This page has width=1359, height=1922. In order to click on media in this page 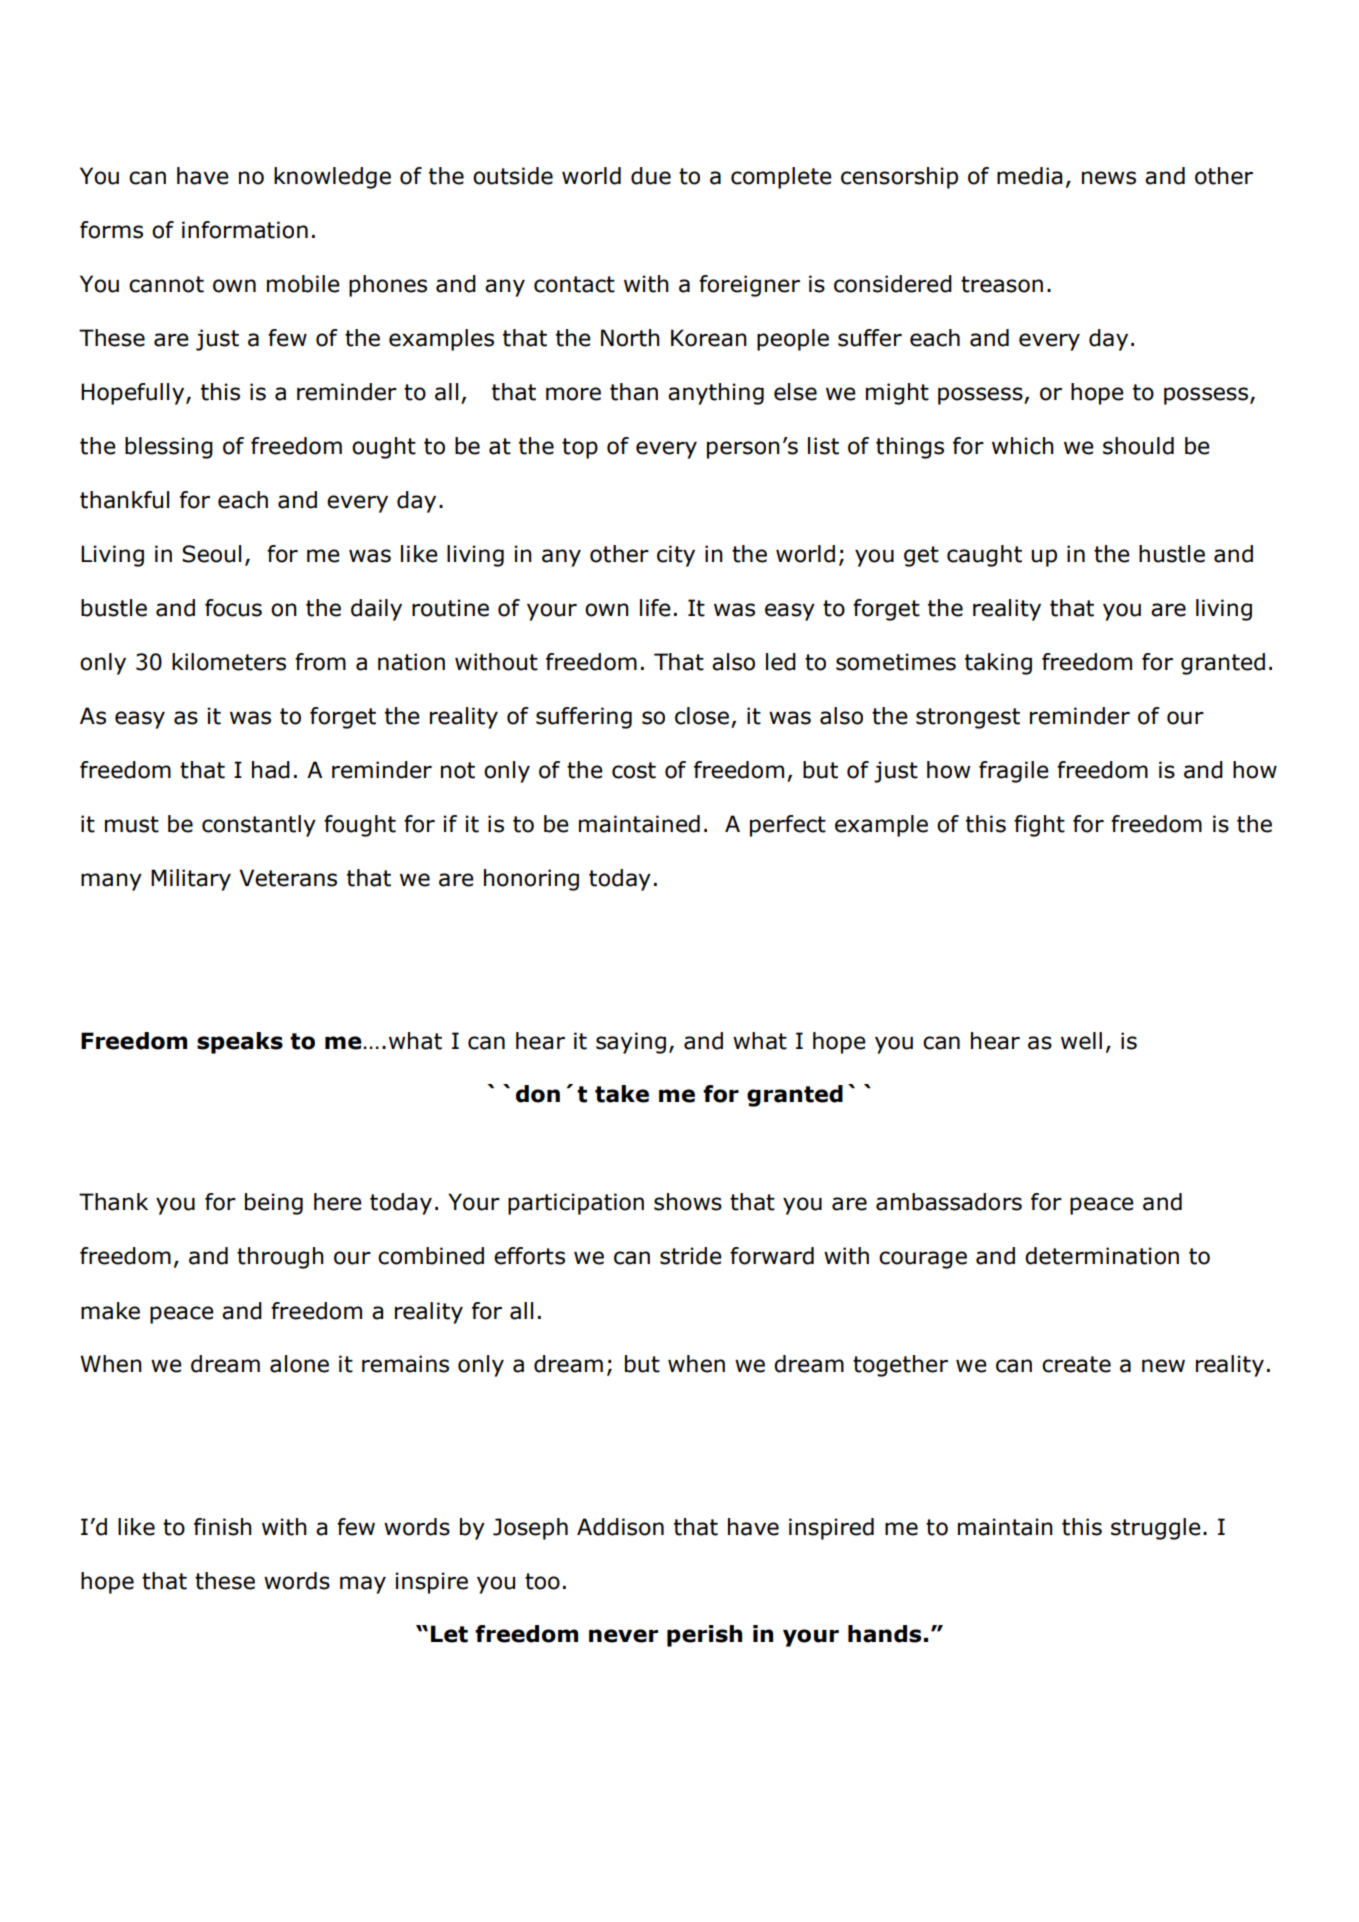, I will do `click(1029, 176)`.
